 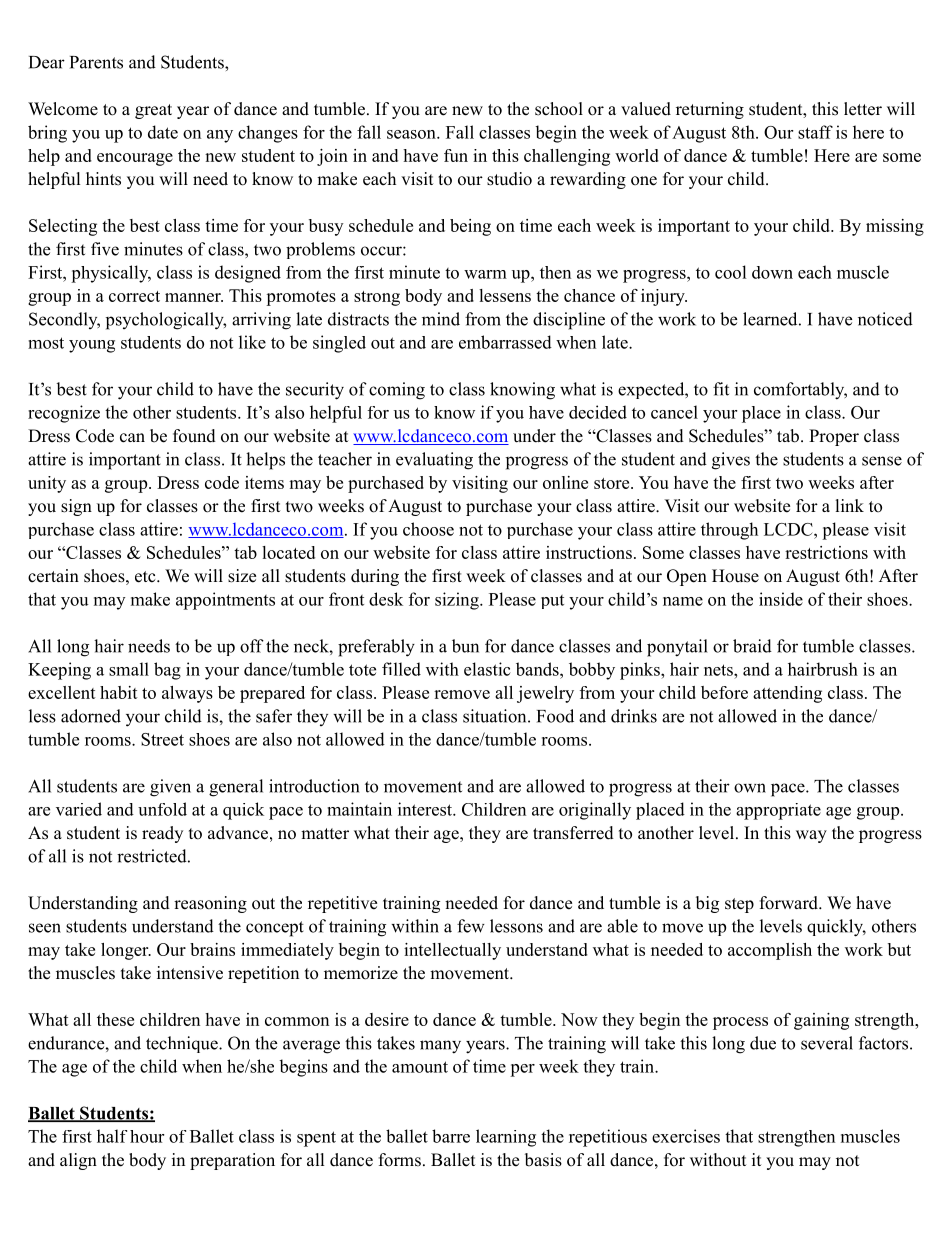 What do you see at coordinates (162, 834) in the screenshot?
I see `ready` at bounding box center [162, 834].
